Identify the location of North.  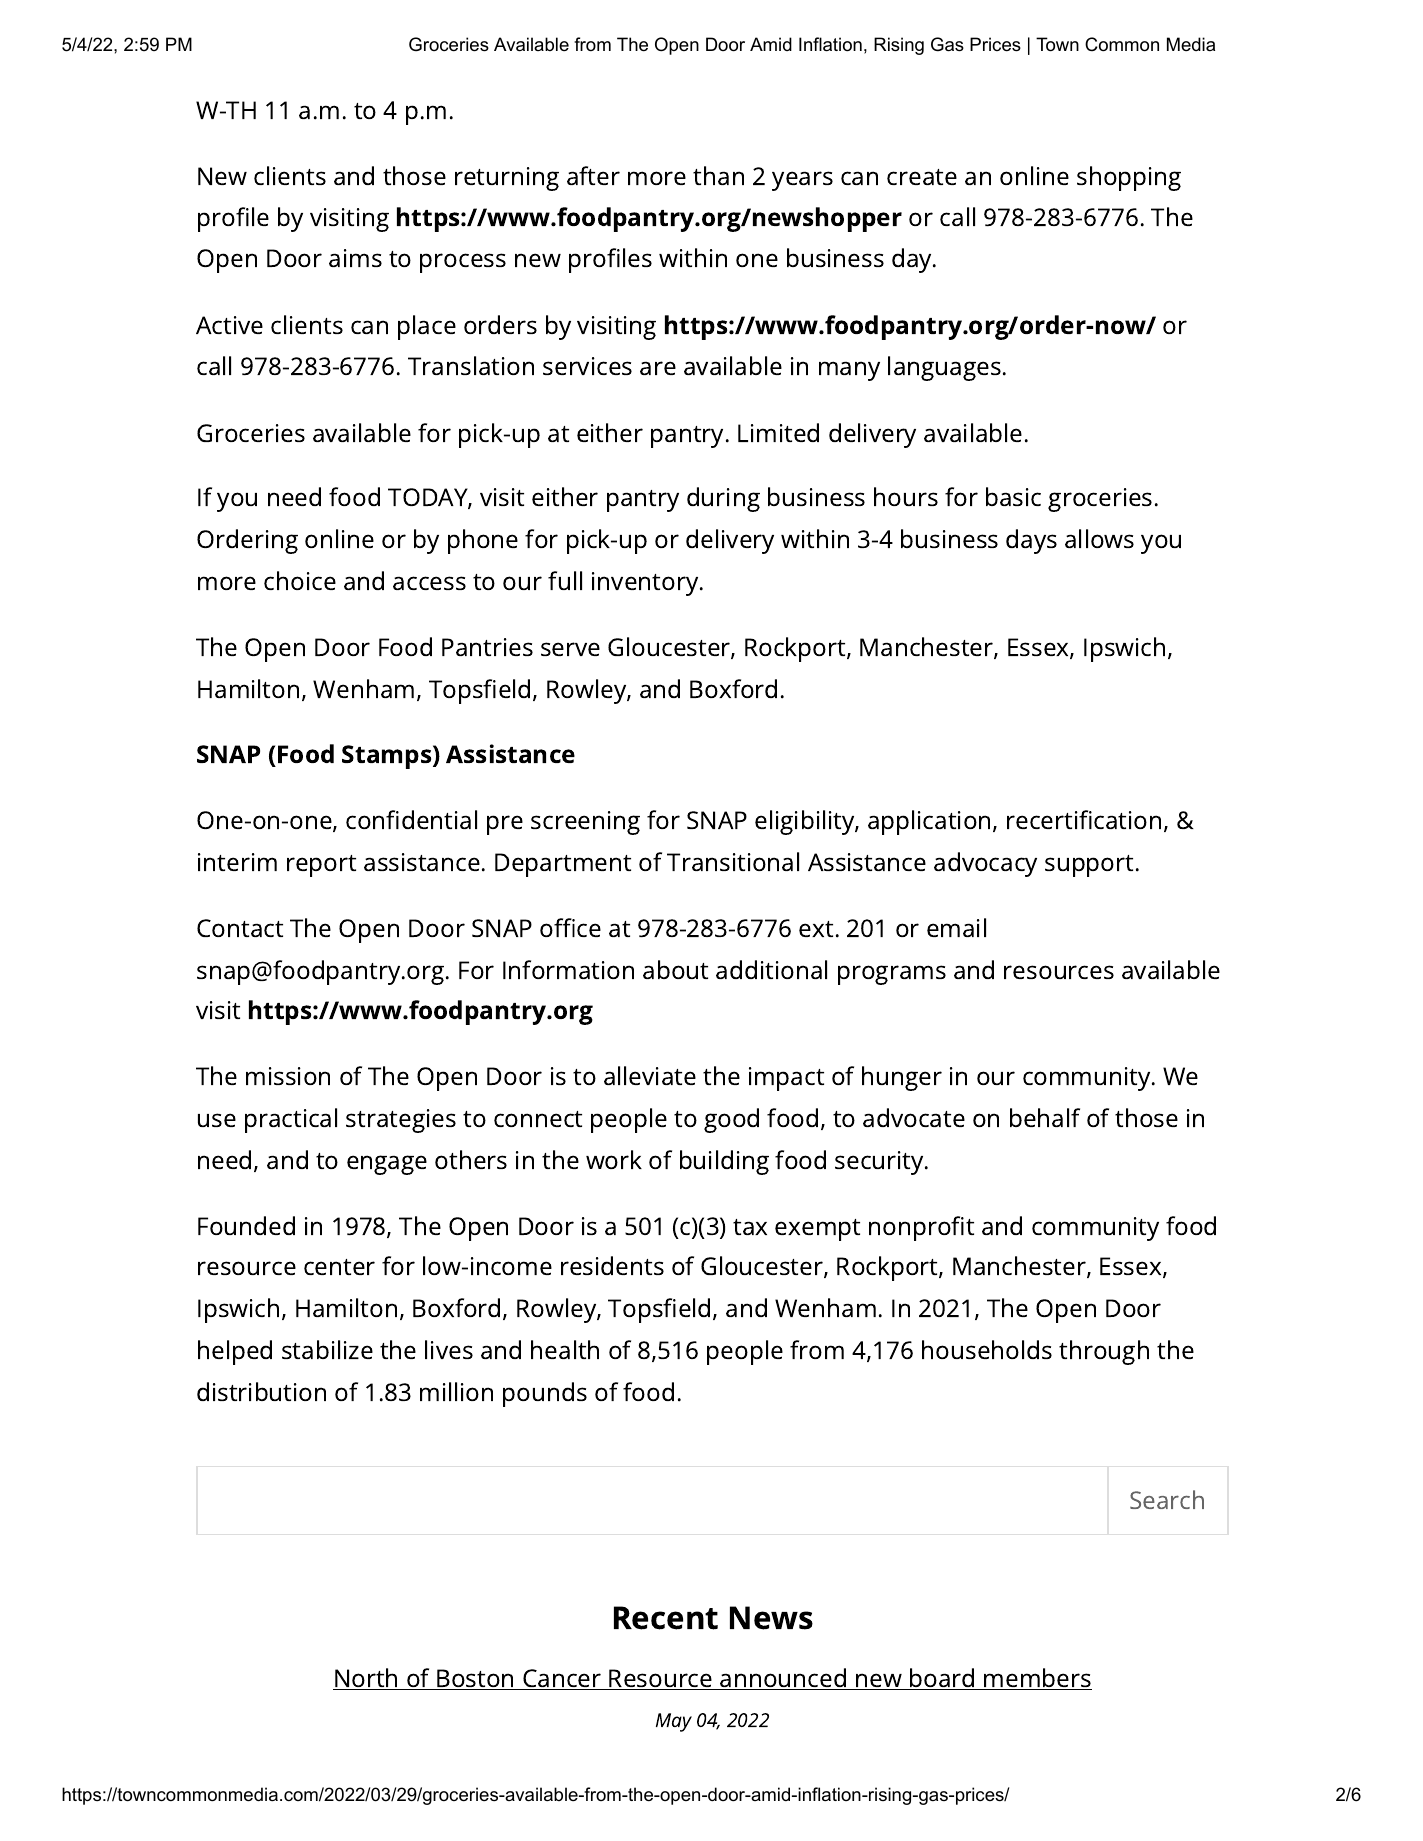
(366, 1679).
